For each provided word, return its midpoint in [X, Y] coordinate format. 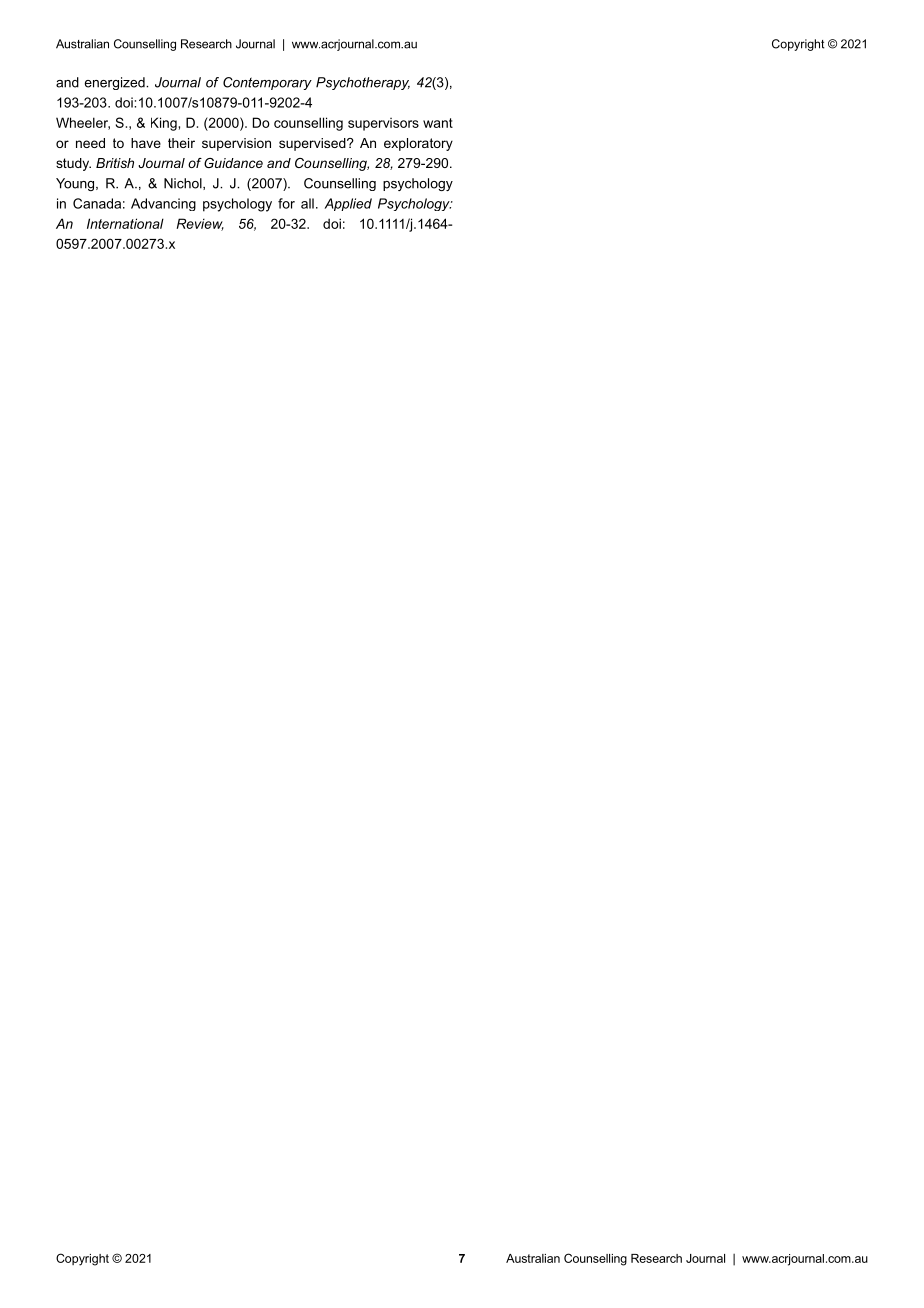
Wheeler [83, 123]
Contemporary [267, 83]
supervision [236, 144]
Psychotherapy [363, 83]
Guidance [233, 163]
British [115, 163]
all [307, 203]
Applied [348, 204]
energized [115, 83]
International [125, 223]
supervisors [383, 124]
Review [200, 224]
